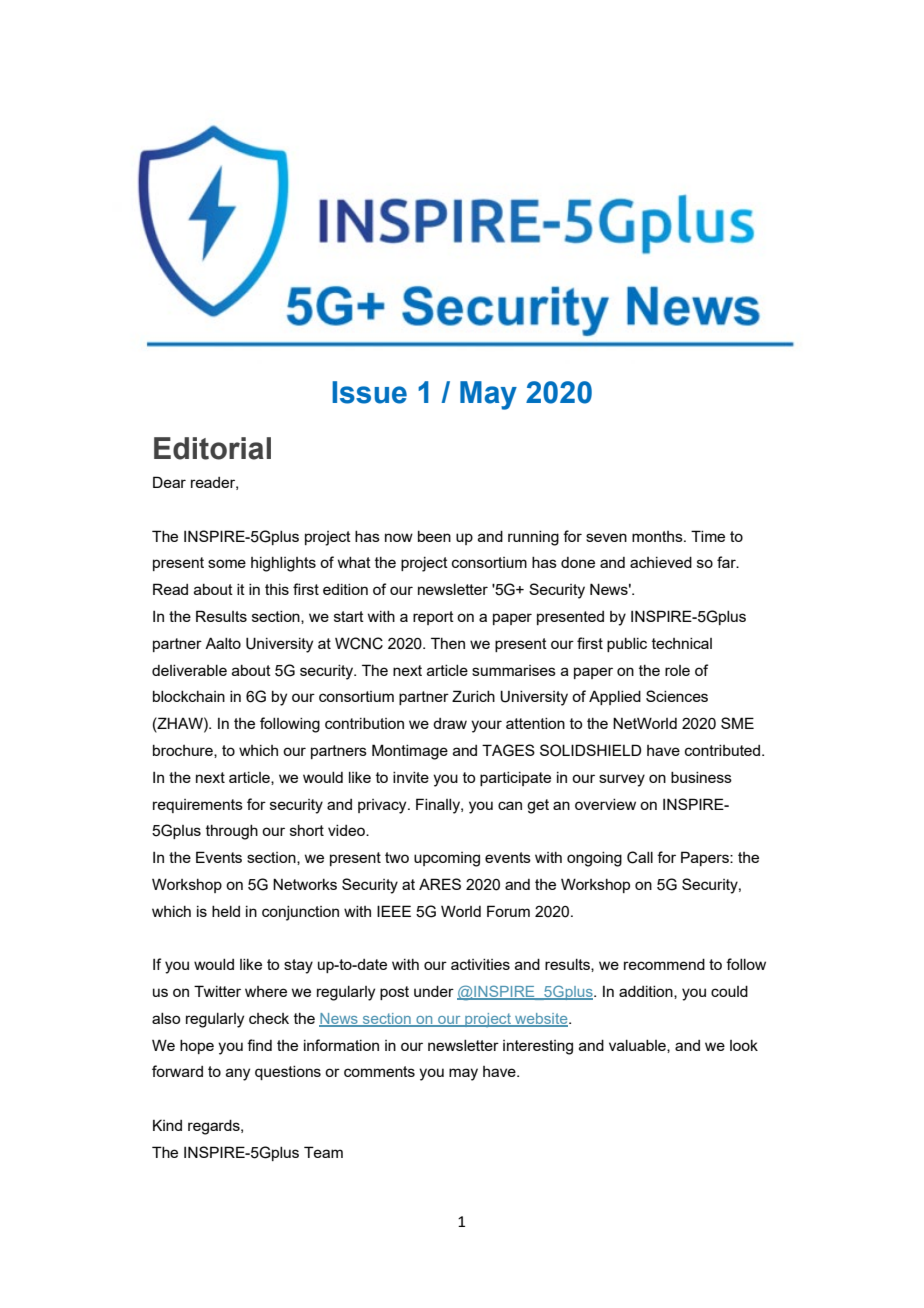 The width and height of the screenshot is (924, 1308). Describe the element at coordinates (212, 448) in the screenshot. I see `Editorial` at that location.
